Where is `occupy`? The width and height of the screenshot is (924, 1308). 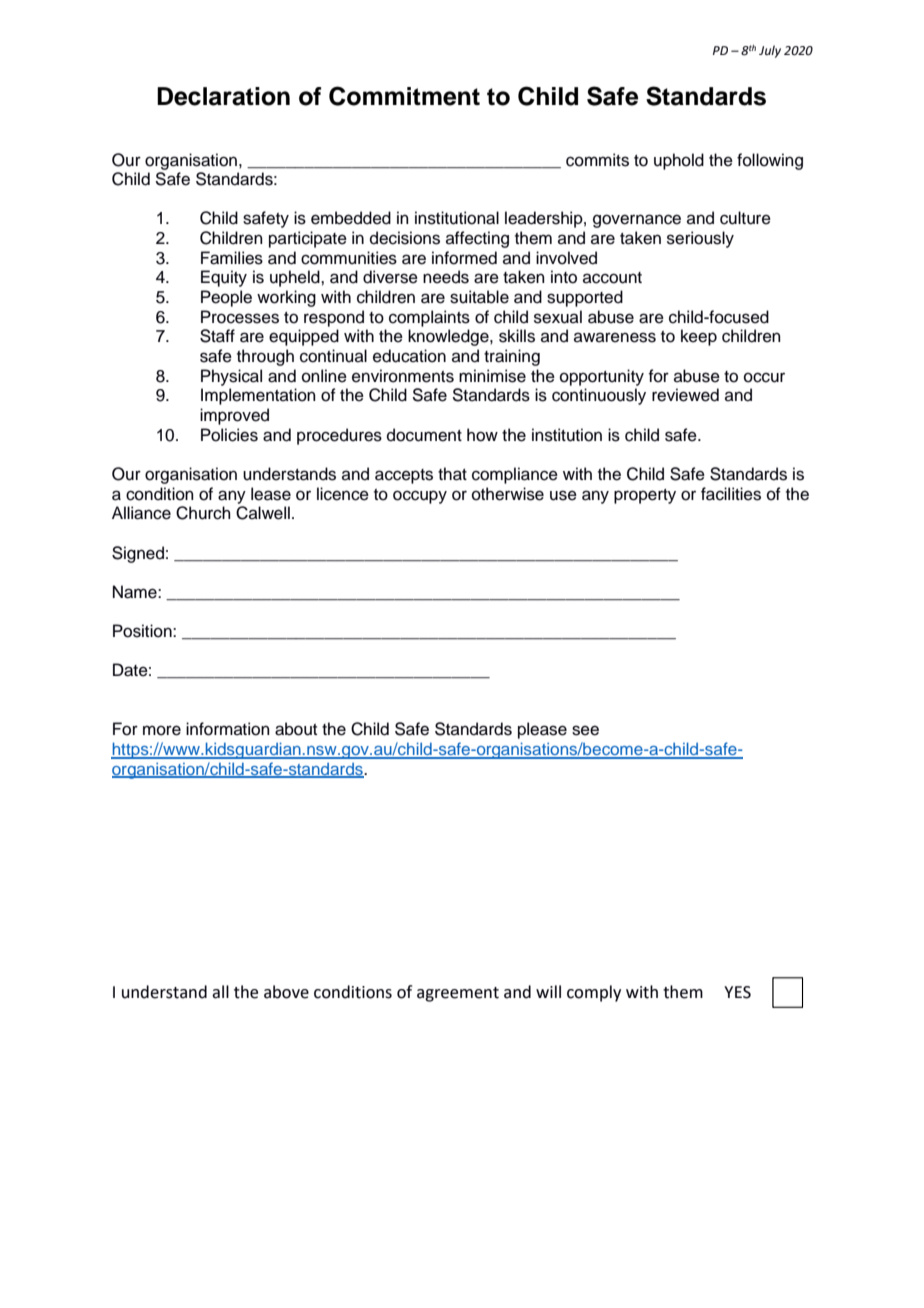
occupy is located at coordinates (420, 497).
